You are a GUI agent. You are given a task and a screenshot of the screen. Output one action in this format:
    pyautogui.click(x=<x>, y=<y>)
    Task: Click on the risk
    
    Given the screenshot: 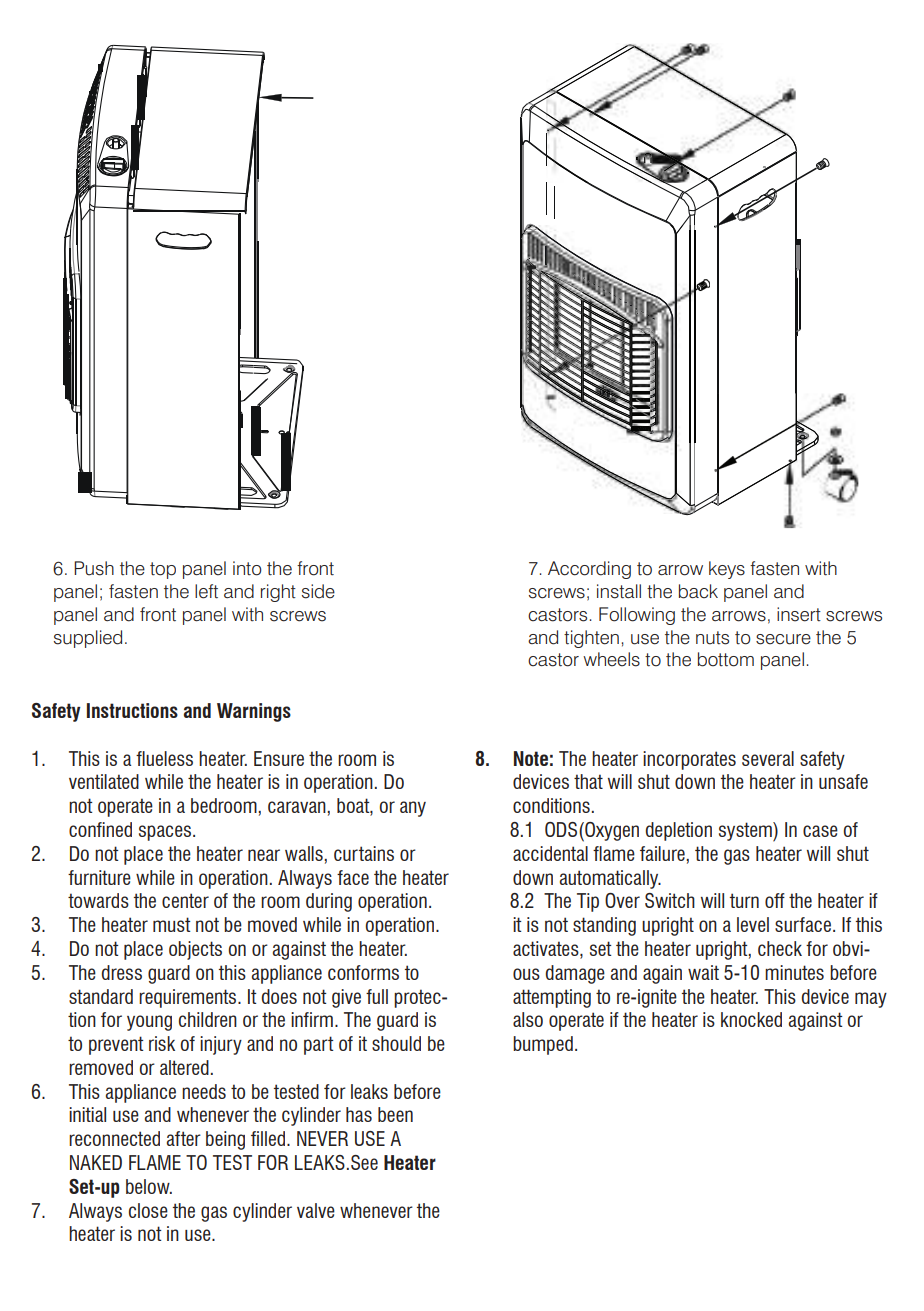 What is the action you would take?
    pyautogui.click(x=162, y=1043)
